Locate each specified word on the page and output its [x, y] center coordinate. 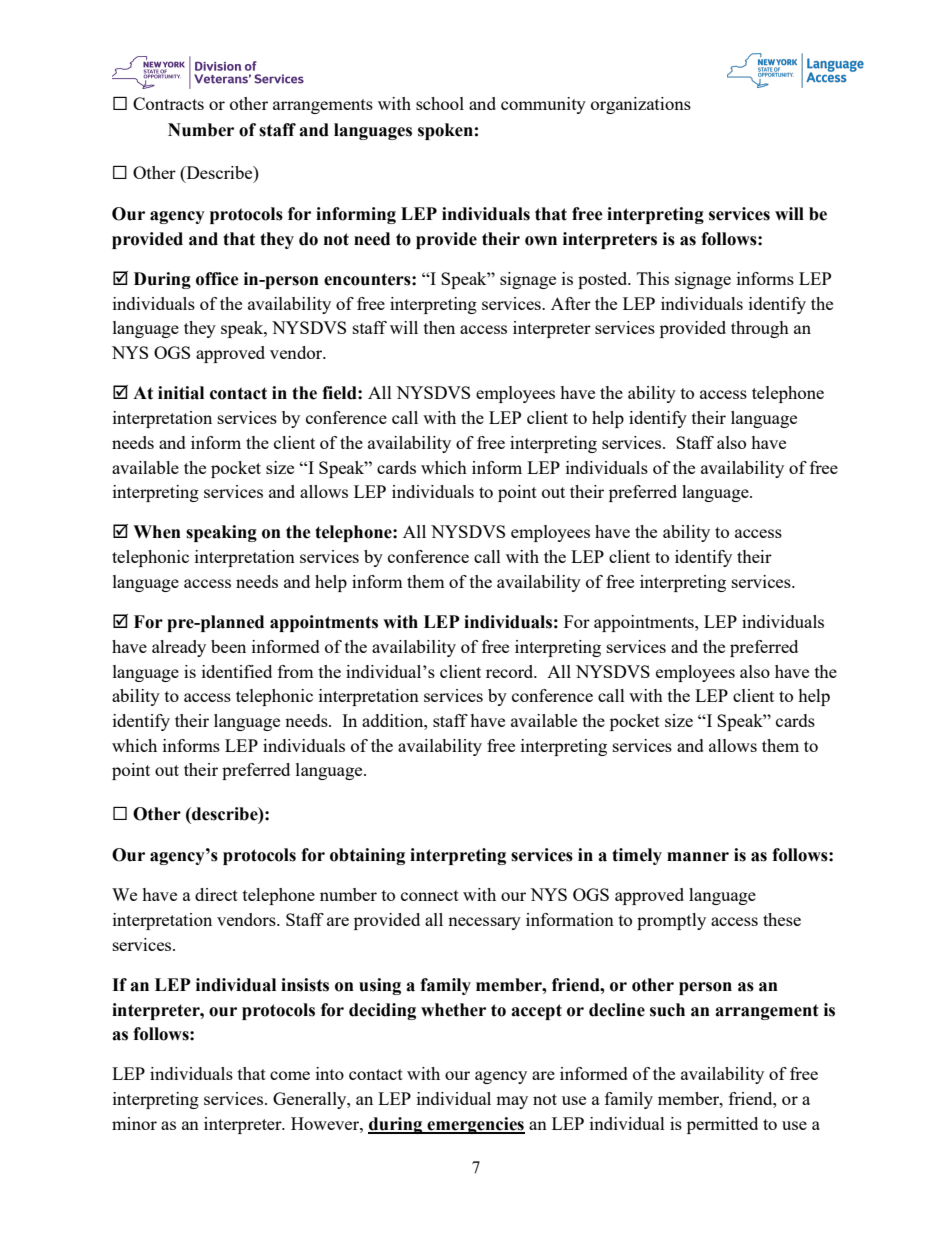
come [290, 1075]
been [228, 646]
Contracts [168, 103]
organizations [641, 105]
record [511, 671]
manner [698, 857]
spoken [445, 131]
